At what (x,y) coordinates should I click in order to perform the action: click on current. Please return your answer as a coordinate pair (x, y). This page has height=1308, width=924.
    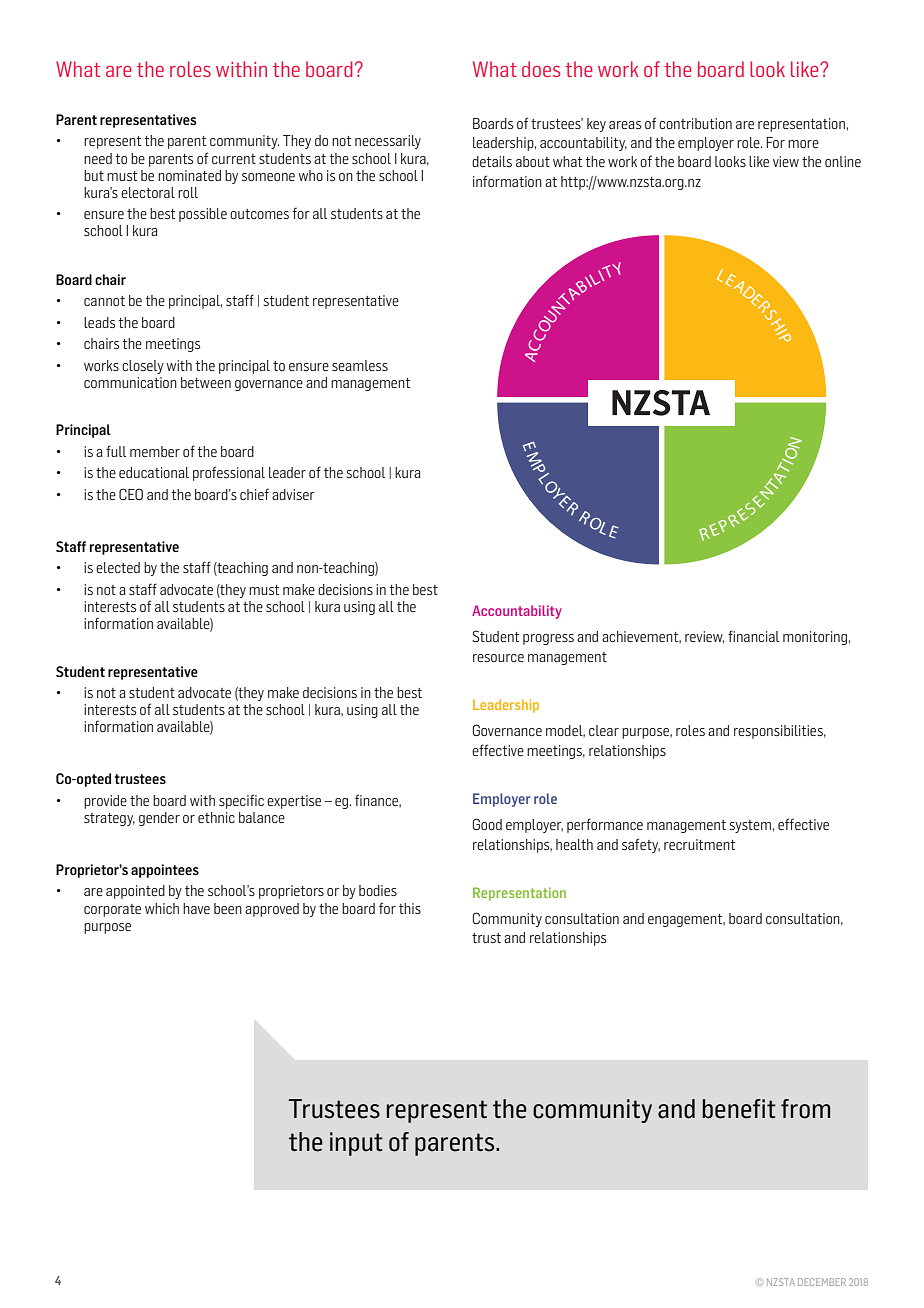
    Looking at the image, I should click on (234, 159).
